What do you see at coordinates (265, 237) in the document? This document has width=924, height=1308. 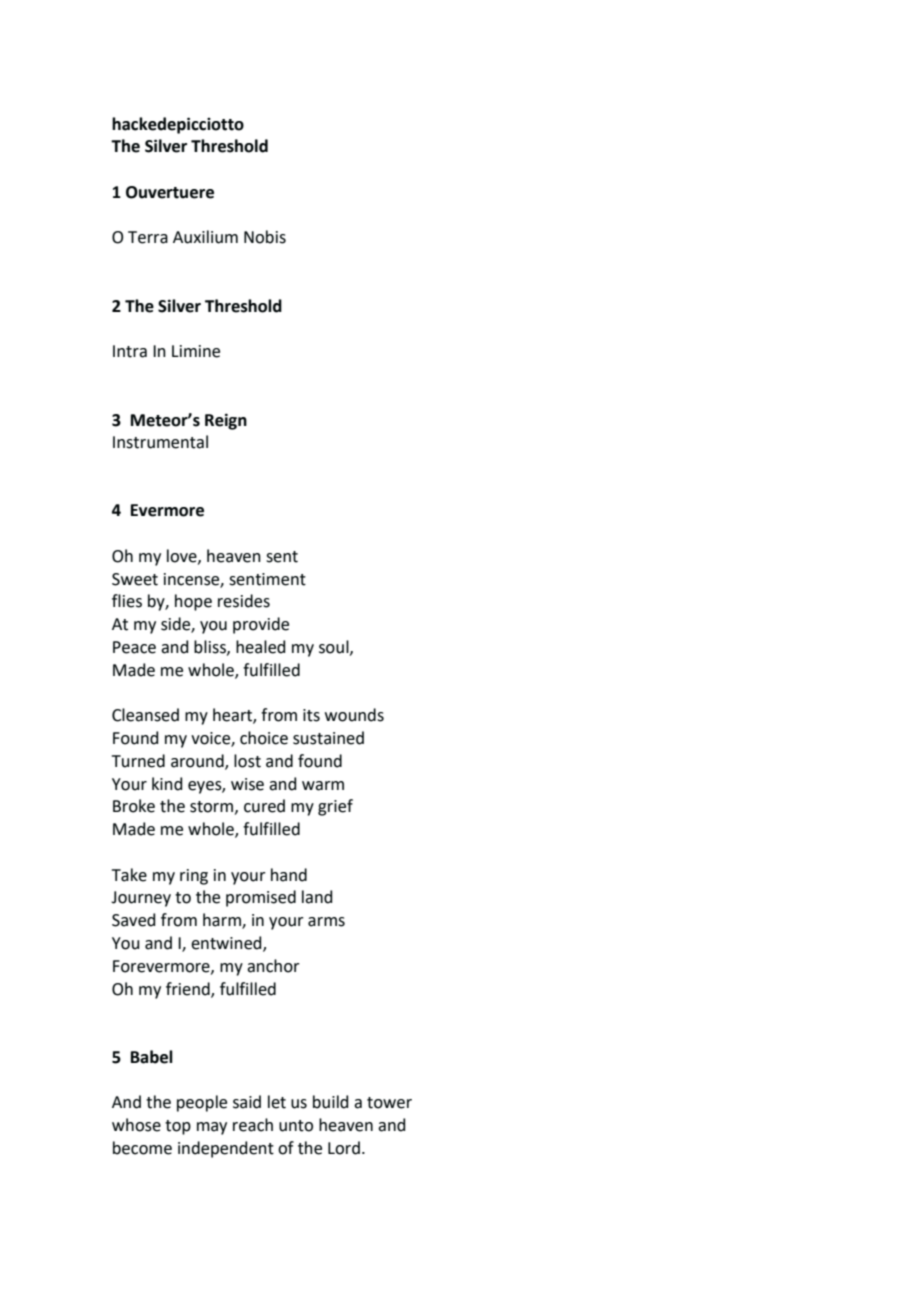 I see `Nobis` at bounding box center [265, 237].
